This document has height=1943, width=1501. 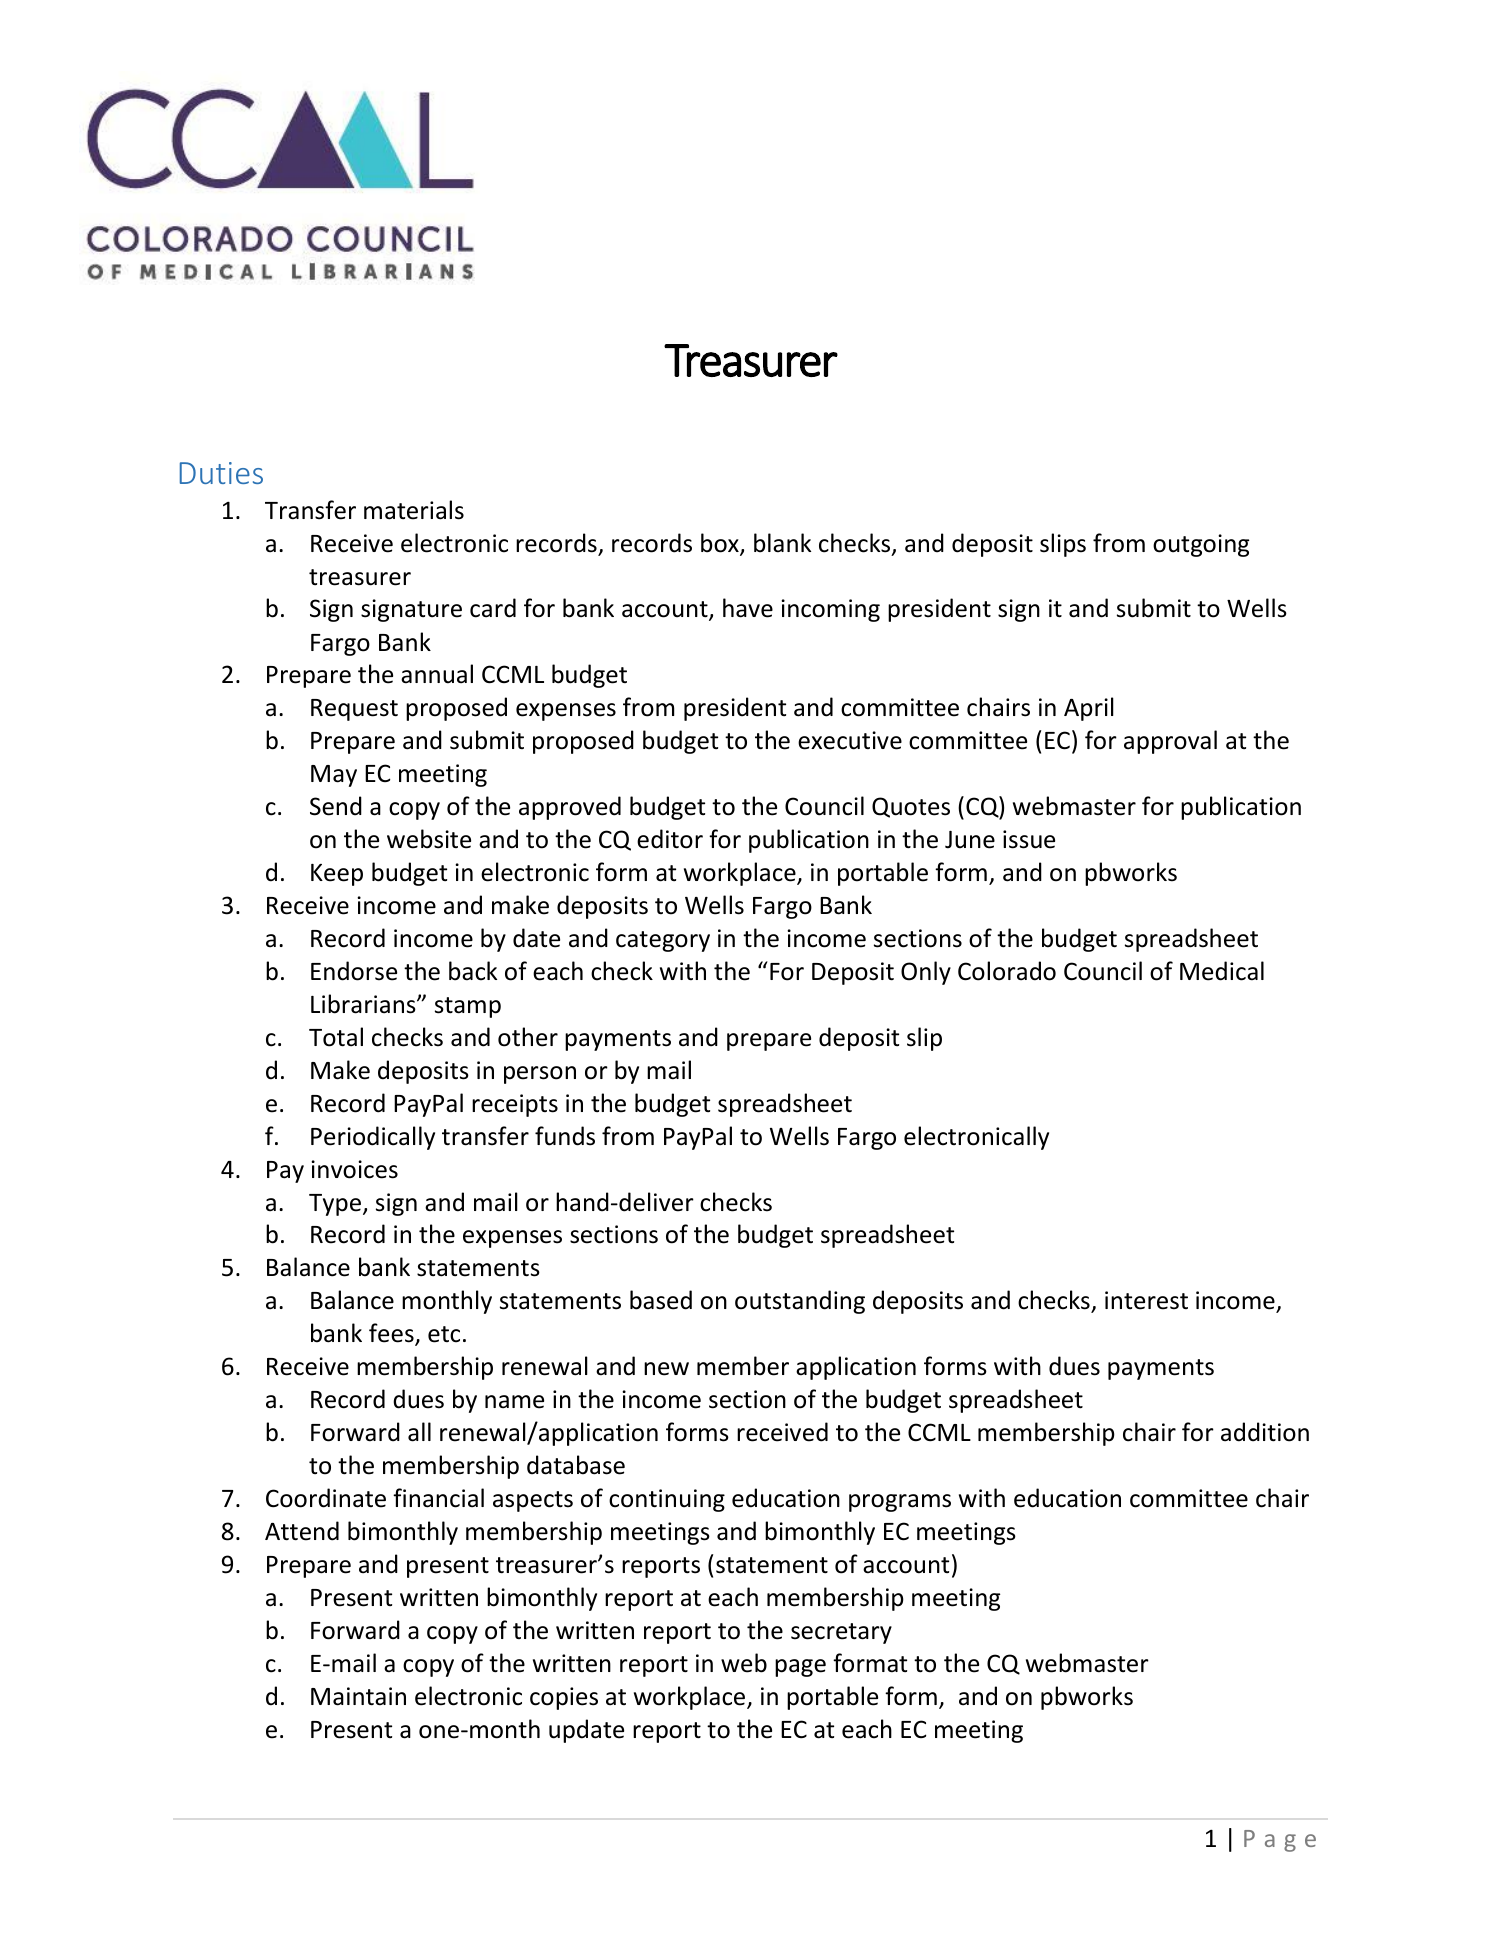 I want to click on Maintain, so click(x=358, y=1696).
